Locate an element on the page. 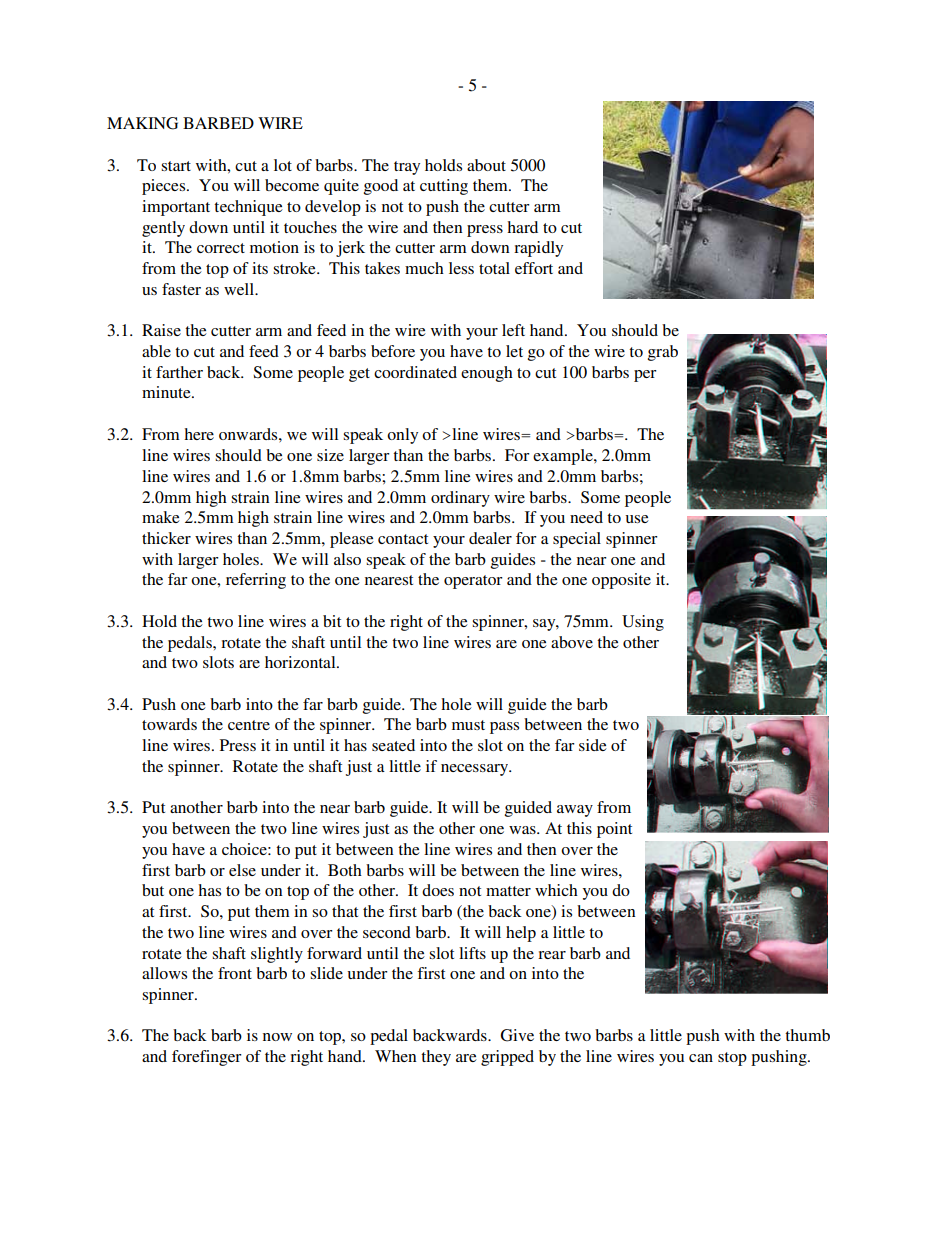 The width and height of the document is (952, 1233). hard is located at coordinates (522, 227).
